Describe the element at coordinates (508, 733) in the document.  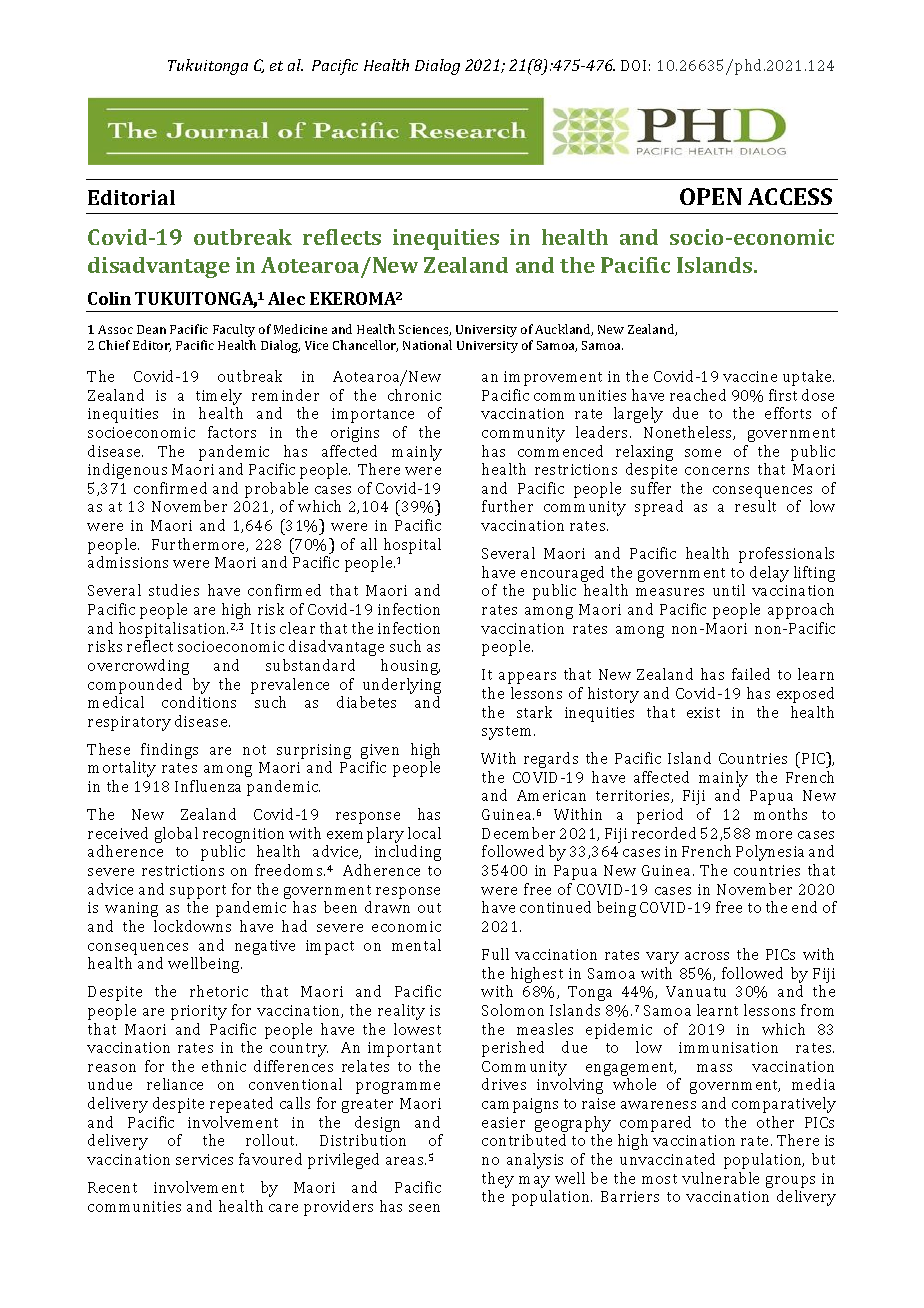
I see `system` at that location.
